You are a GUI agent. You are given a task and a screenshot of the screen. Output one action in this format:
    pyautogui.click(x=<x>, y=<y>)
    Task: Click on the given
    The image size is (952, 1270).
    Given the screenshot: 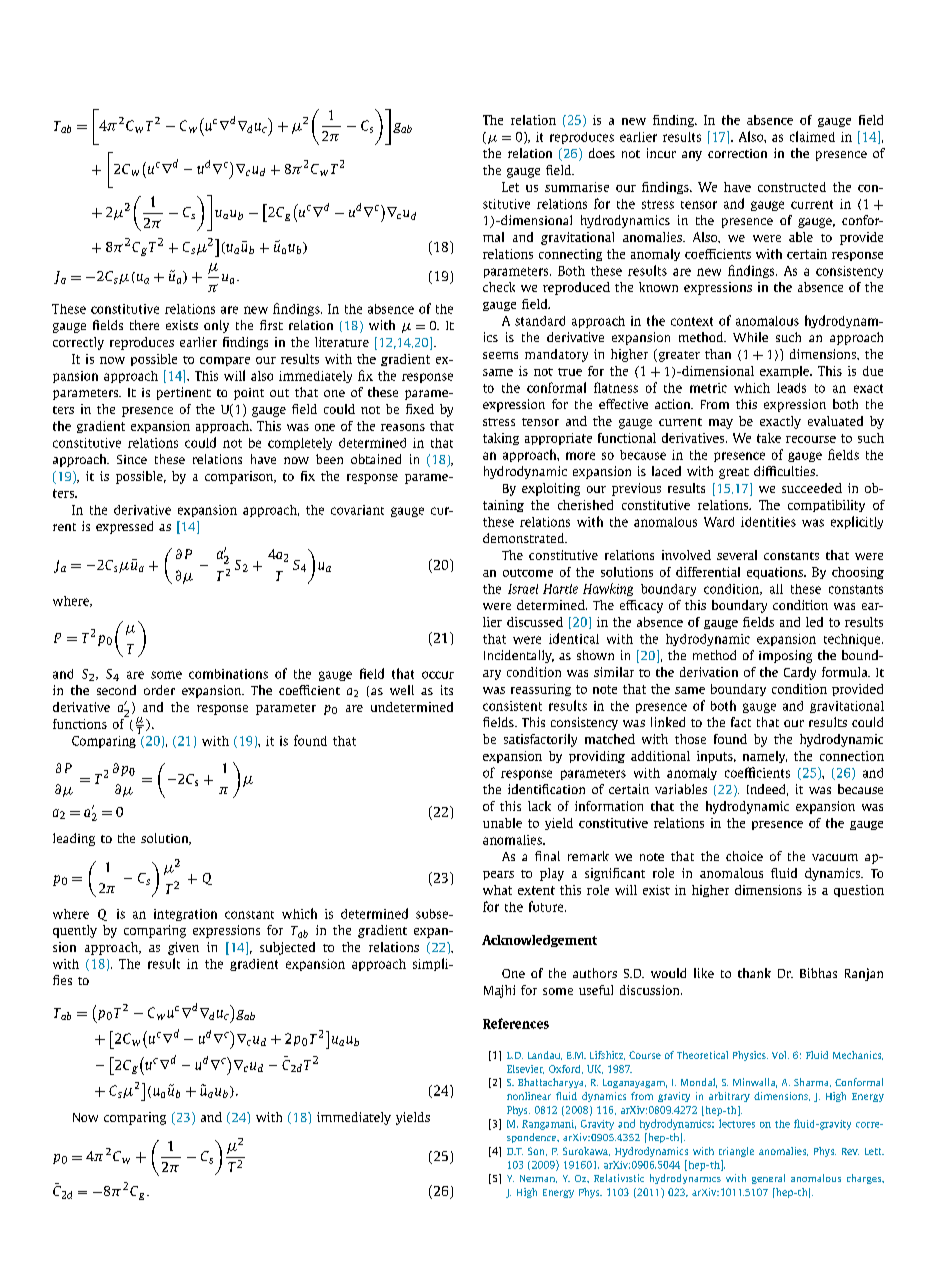 What is the action you would take?
    pyautogui.click(x=183, y=948)
